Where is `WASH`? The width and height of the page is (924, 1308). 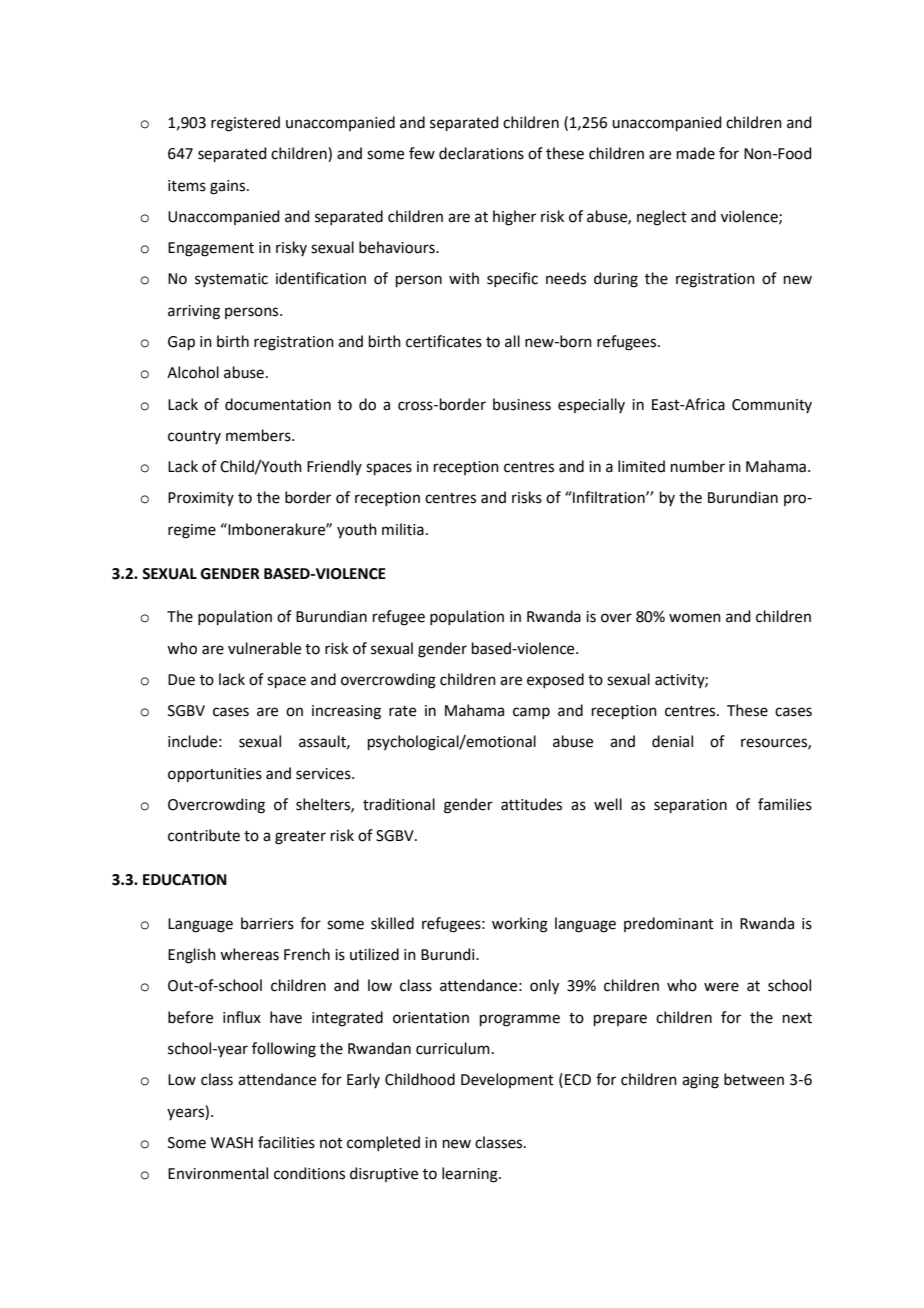 WASH is located at coordinates (232, 1143).
